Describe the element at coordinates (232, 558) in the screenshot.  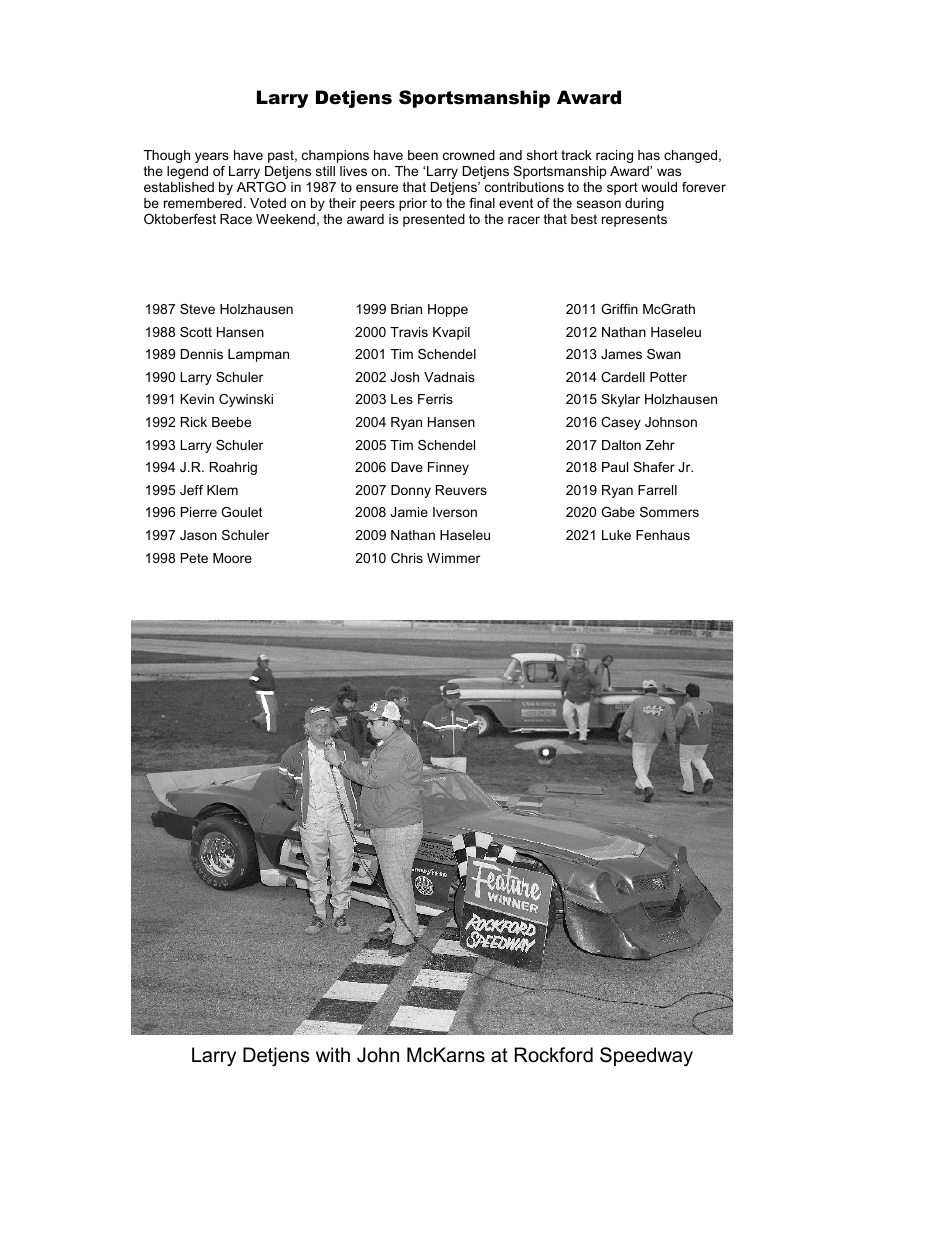
I see `Moore` at that location.
